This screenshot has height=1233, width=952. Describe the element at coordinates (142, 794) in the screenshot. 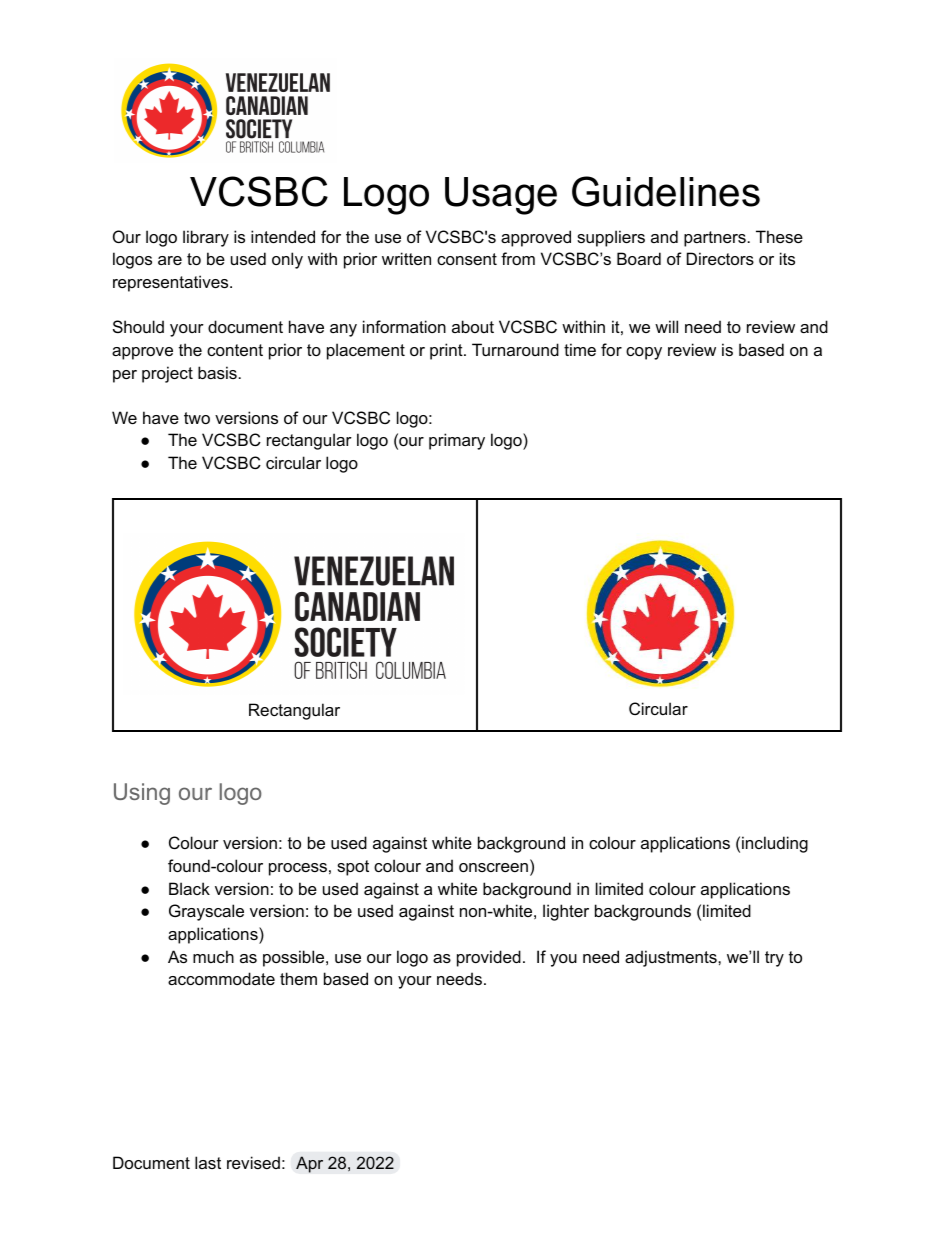

I see `Using` at that location.
